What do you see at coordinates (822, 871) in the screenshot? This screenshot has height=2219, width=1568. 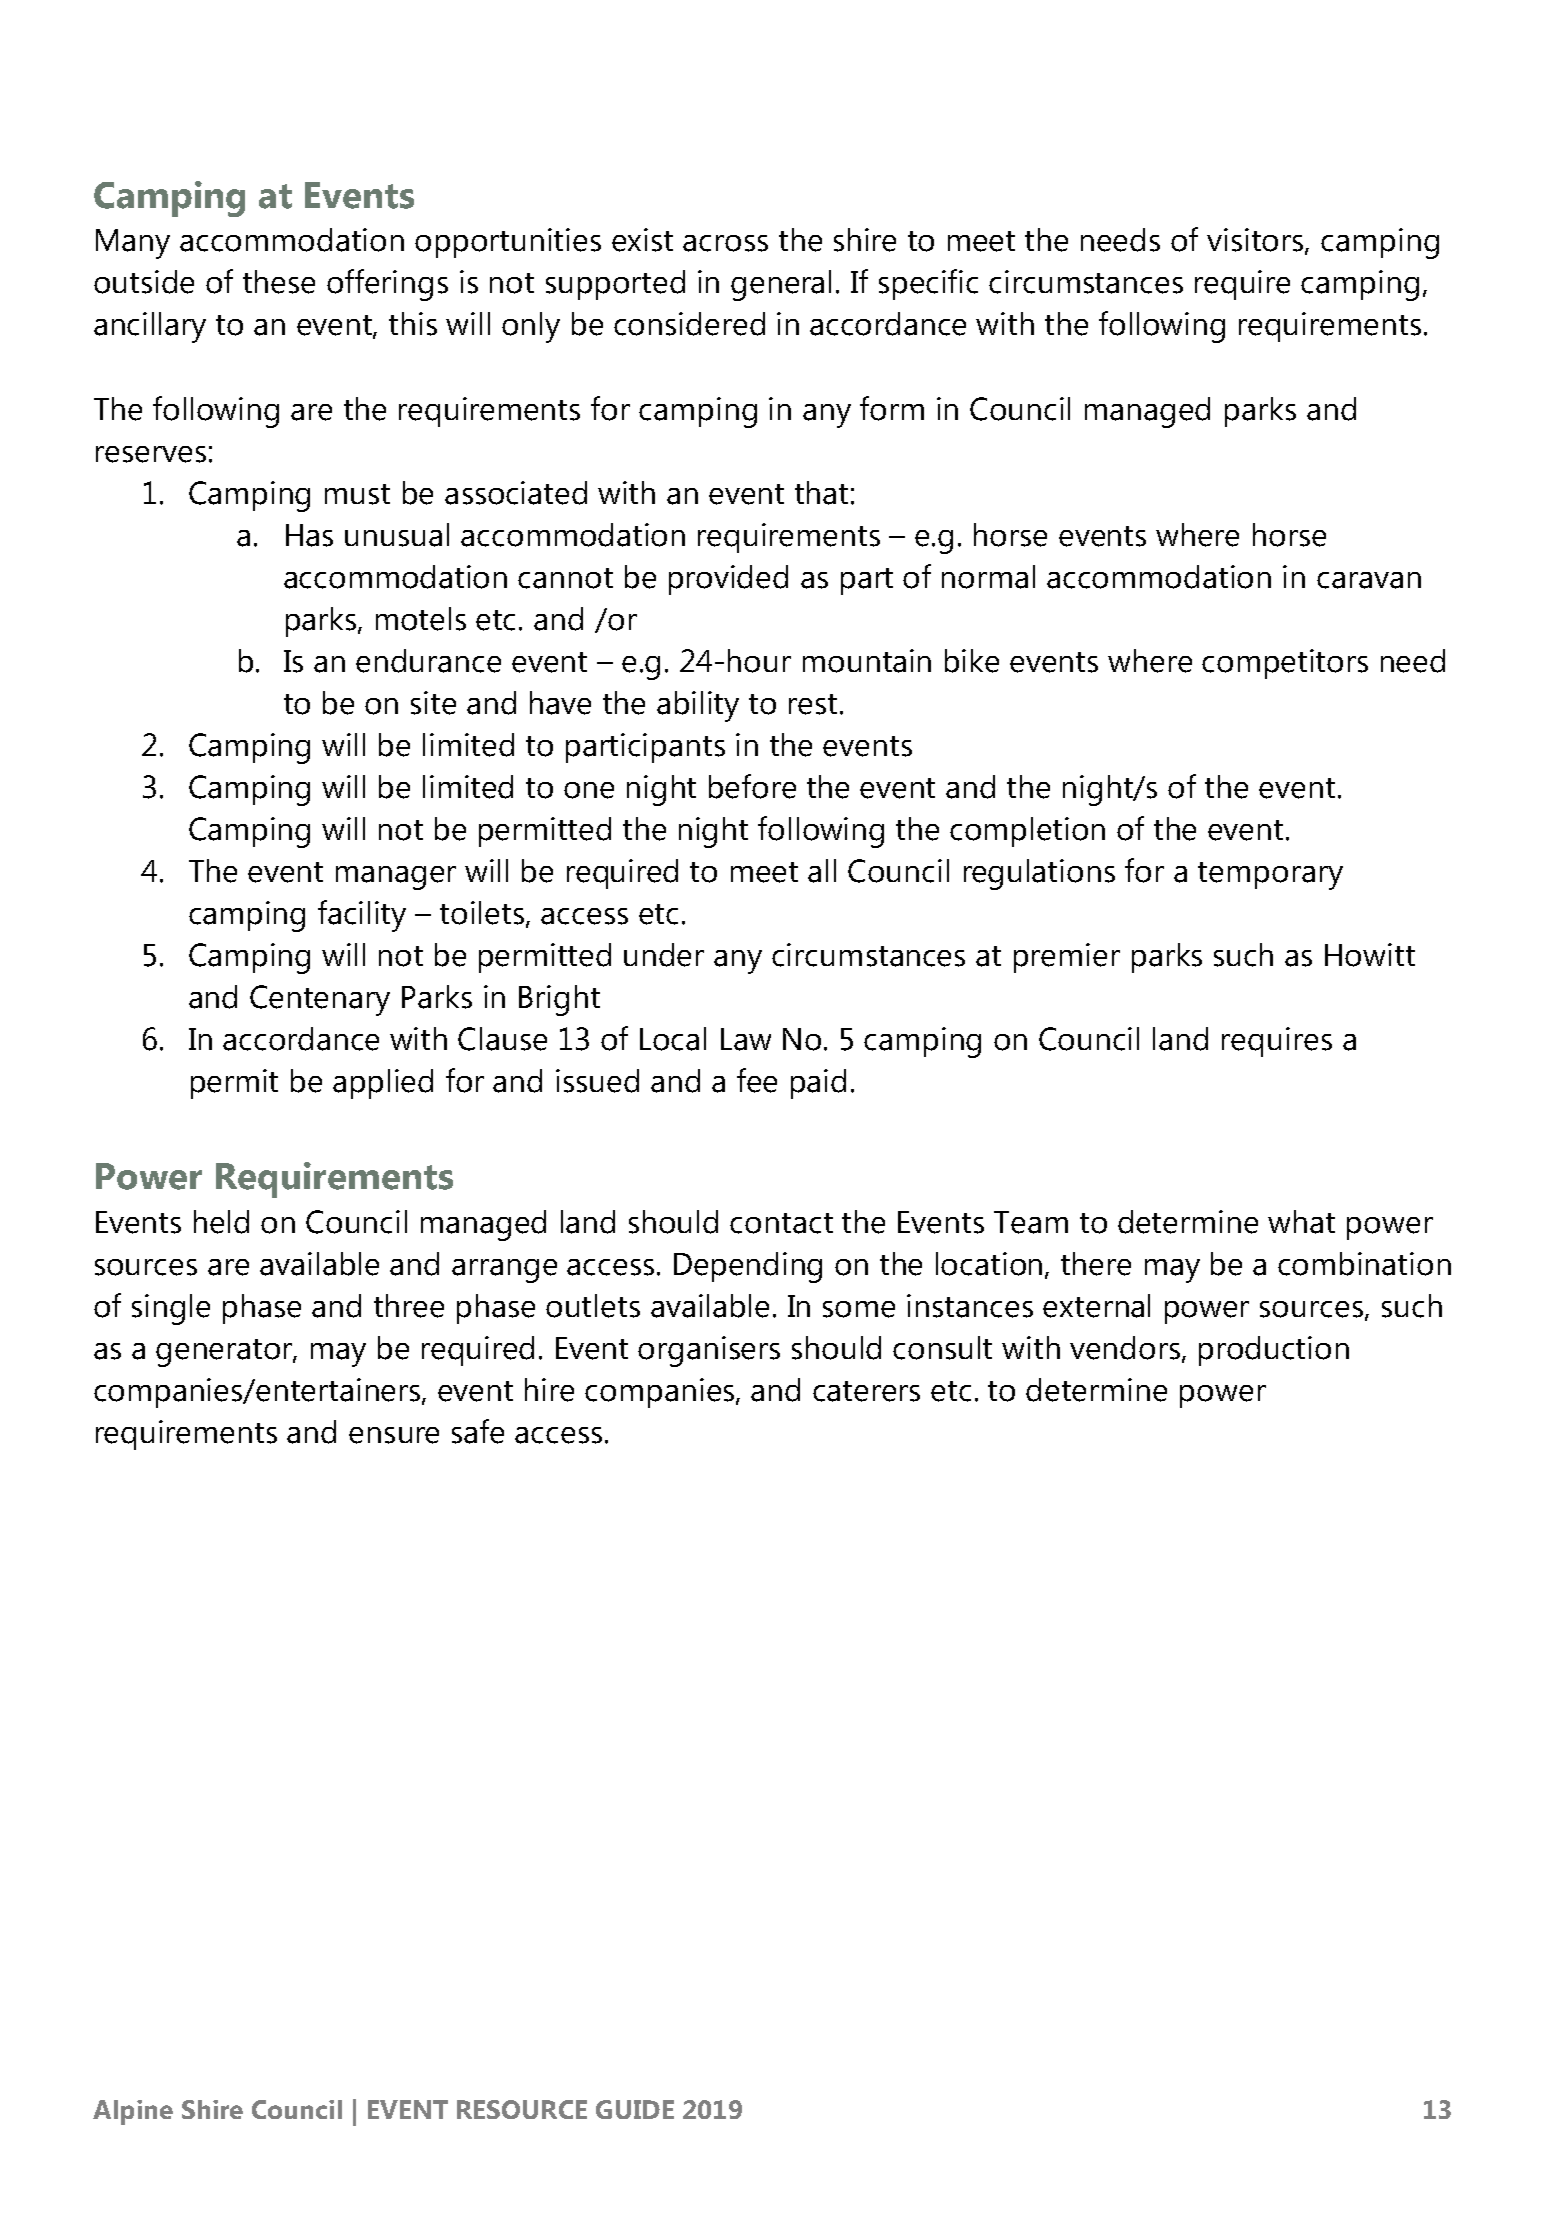 I see `all` at bounding box center [822, 871].
